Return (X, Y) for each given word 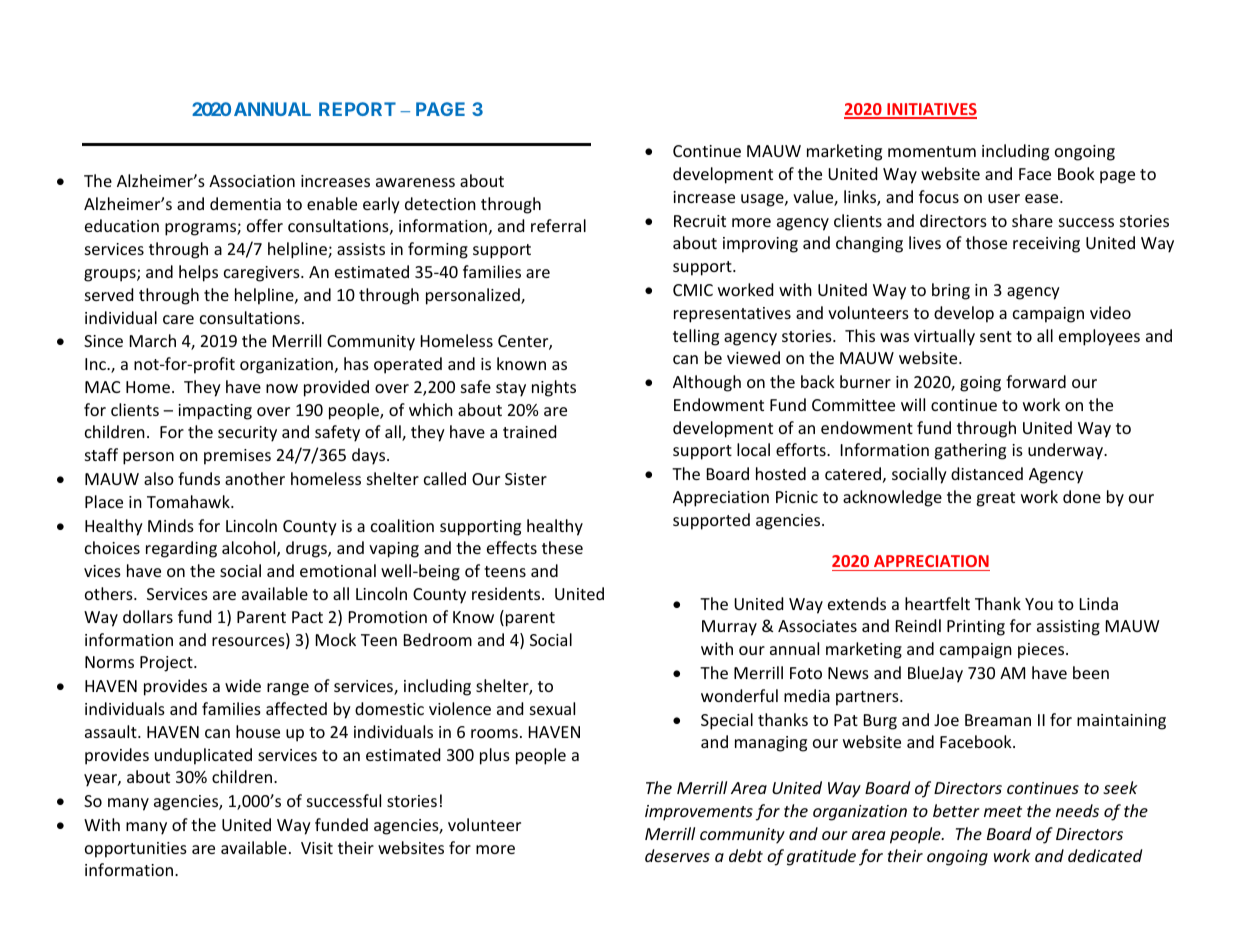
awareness (415, 182)
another (255, 478)
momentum (932, 151)
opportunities (136, 850)
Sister (526, 479)
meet (1003, 811)
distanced (987, 473)
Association (252, 181)
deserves (677, 855)
